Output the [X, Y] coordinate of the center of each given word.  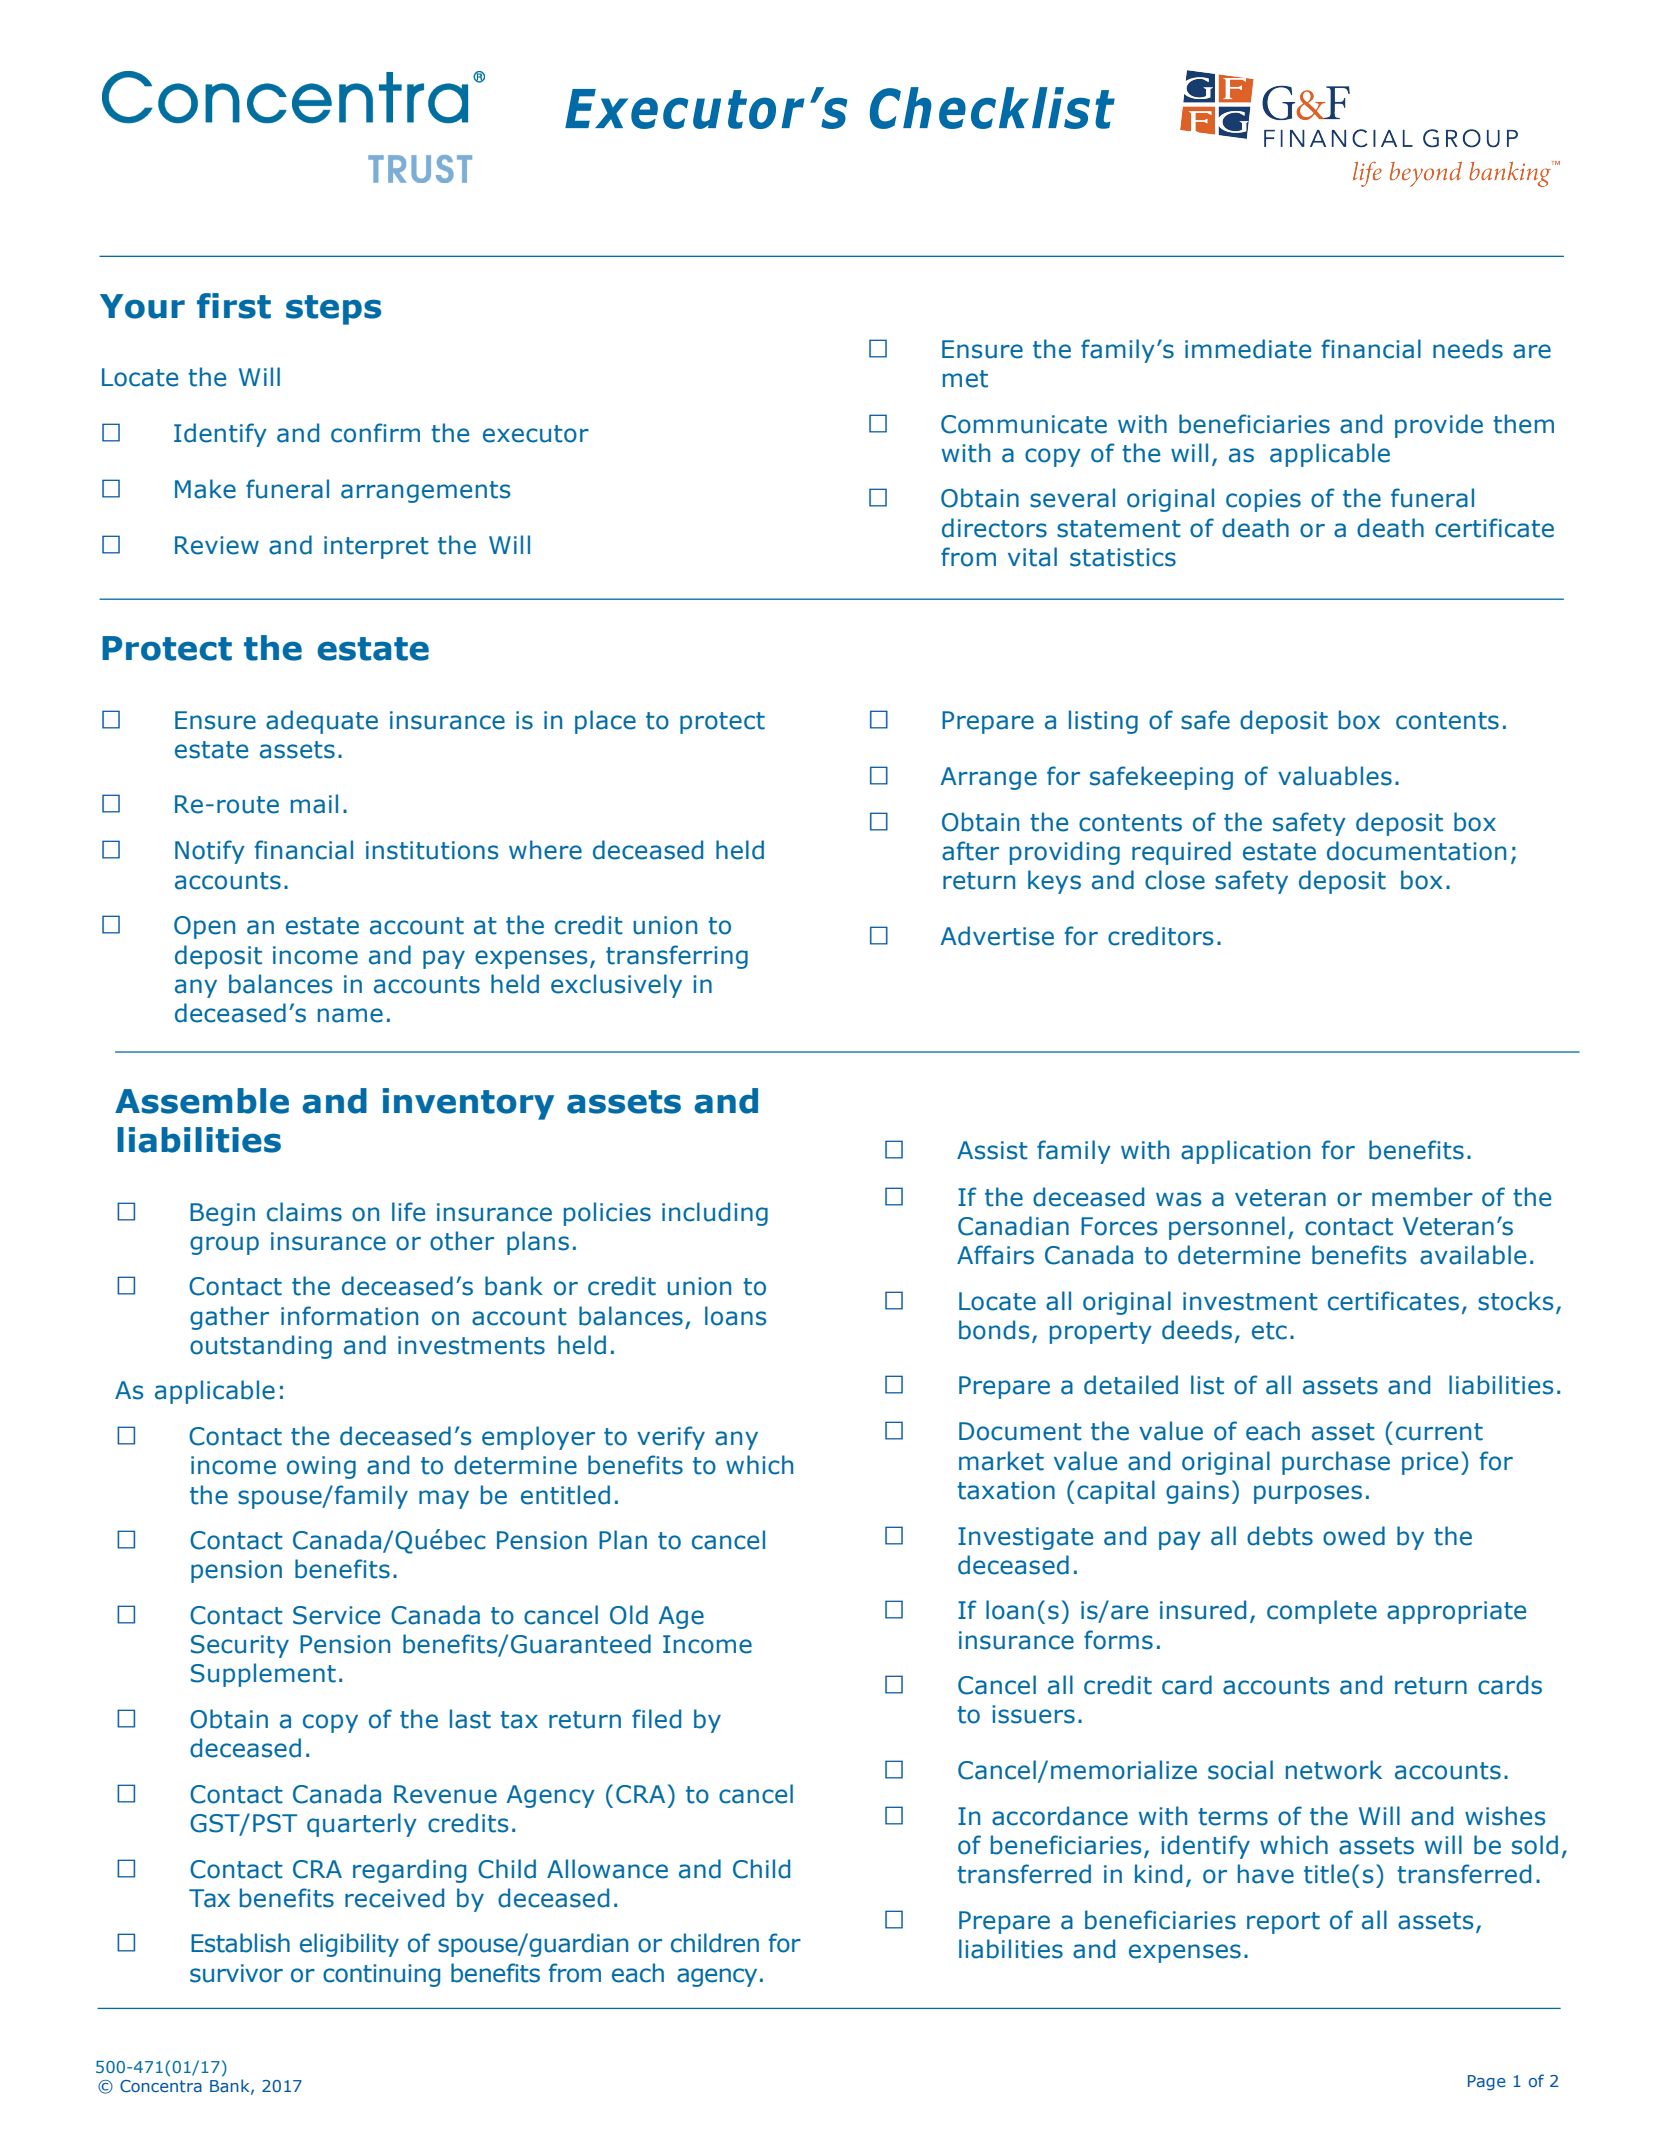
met [965, 379]
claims [304, 1212]
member [1422, 1197]
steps [333, 310]
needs [1468, 349]
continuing [381, 1975]
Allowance [607, 1869]
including [715, 1214]
